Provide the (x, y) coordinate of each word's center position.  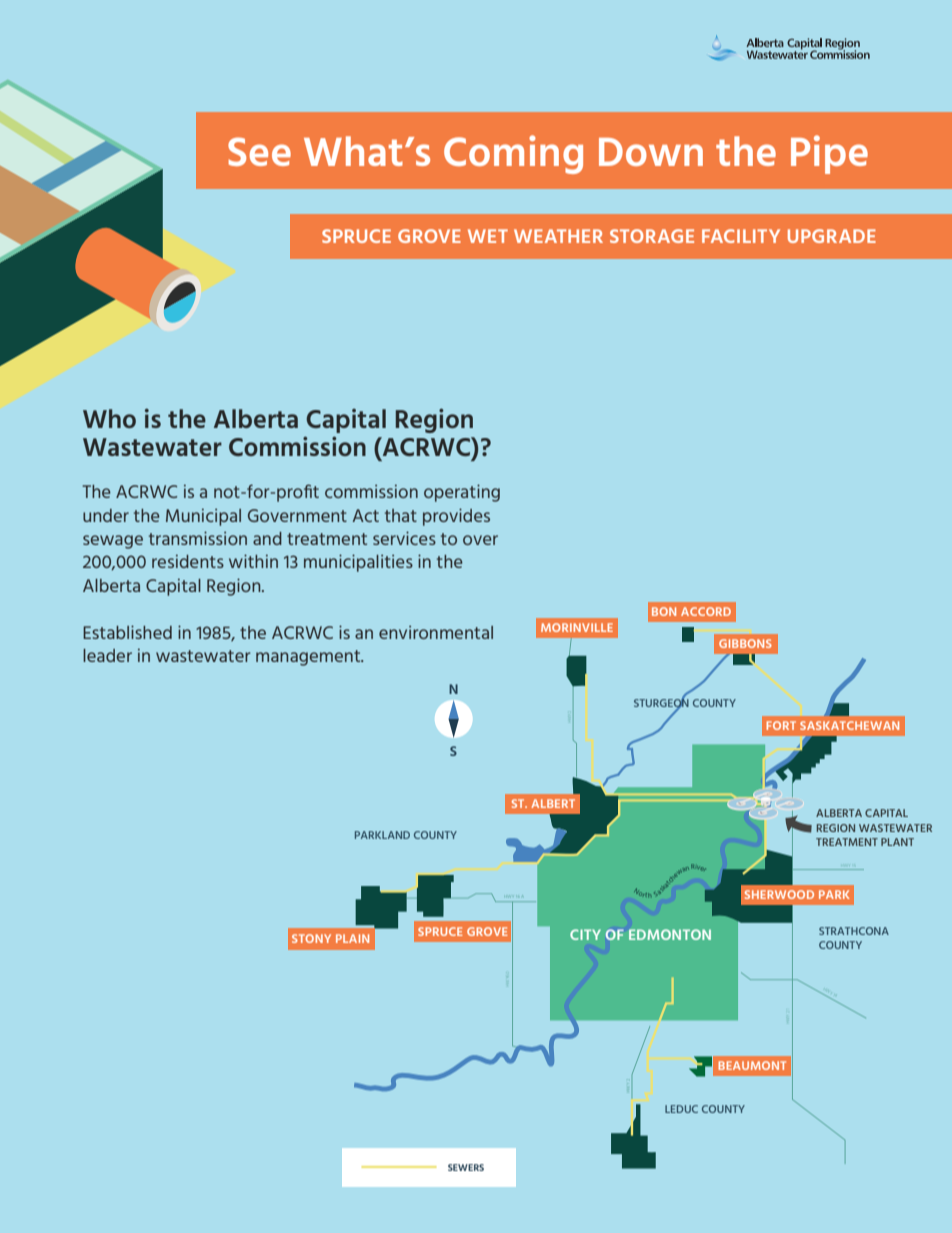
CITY (585, 934)
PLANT (897, 842)
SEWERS (466, 1167)
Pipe (829, 154)
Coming (513, 154)
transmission (198, 538)
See (259, 151)
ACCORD (706, 611)
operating (462, 493)
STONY (311, 938)
